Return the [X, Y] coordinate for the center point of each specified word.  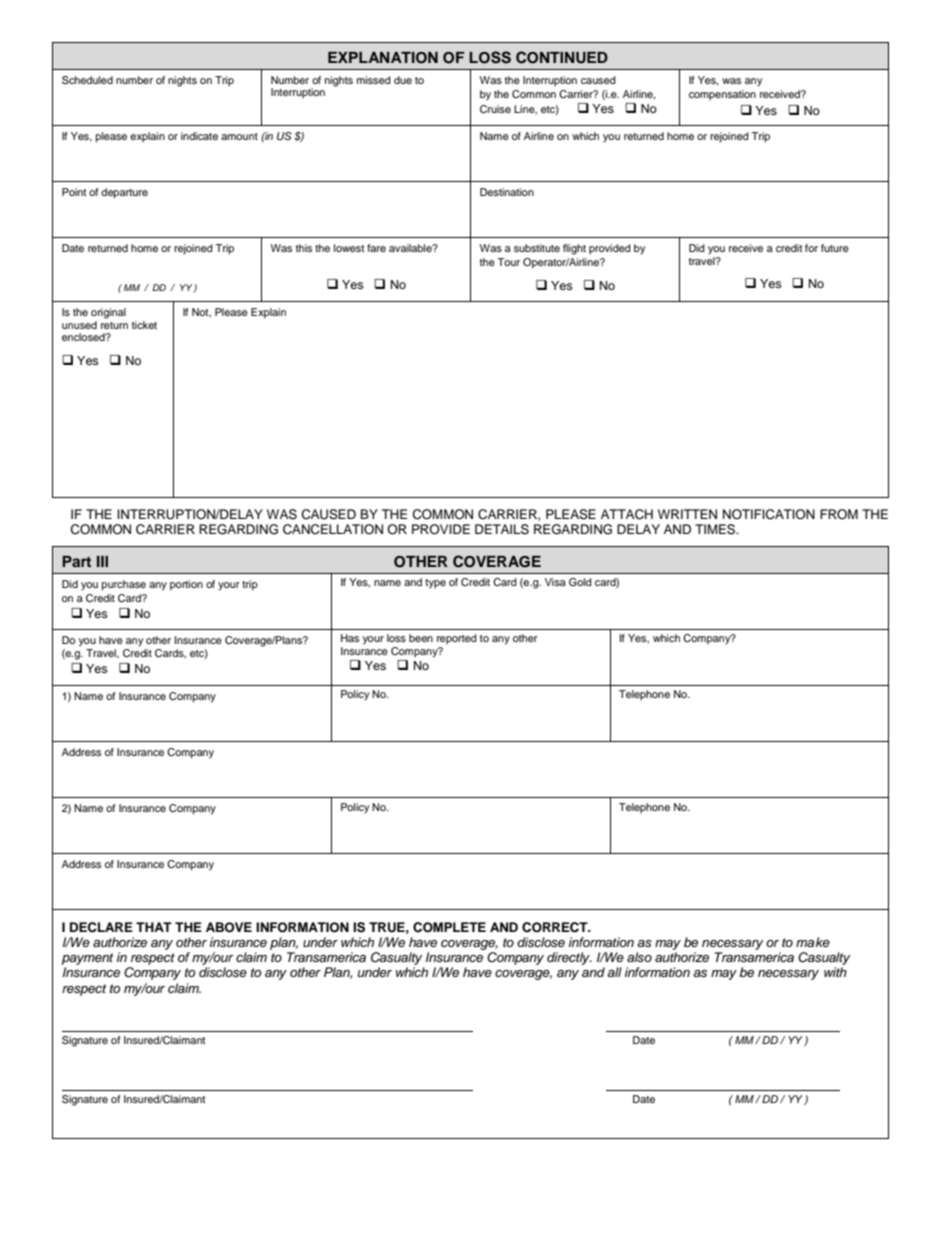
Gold [580, 582]
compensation [722, 95]
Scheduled [87, 80]
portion [186, 585]
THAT [154, 927]
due [403, 80]
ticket [144, 325]
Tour [508, 262]
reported [457, 639]
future [835, 248]
